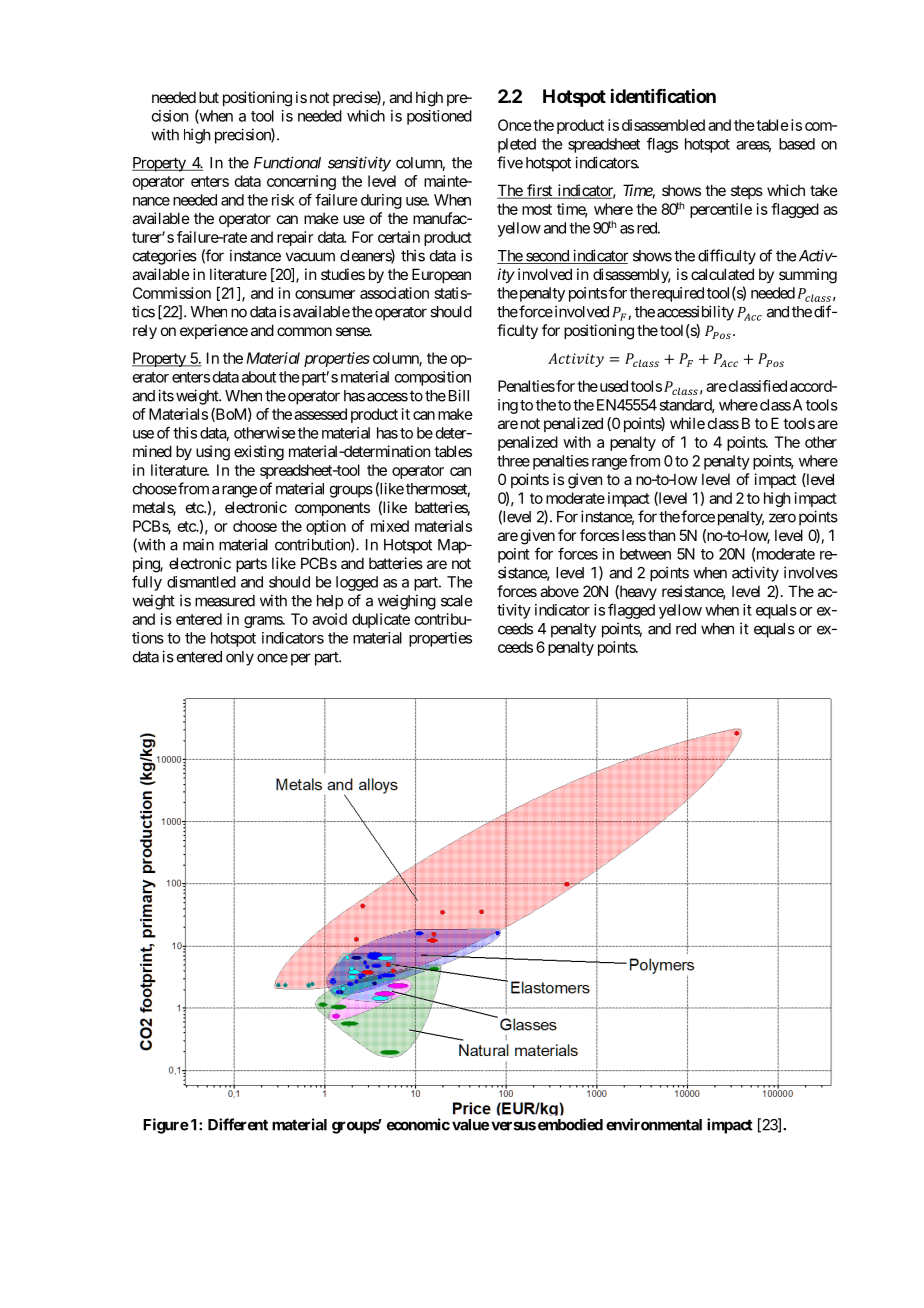 The width and height of the screenshot is (924, 1308). What do you see at coordinates (722, 274) in the screenshot?
I see `calculated` at bounding box center [722, 274].
